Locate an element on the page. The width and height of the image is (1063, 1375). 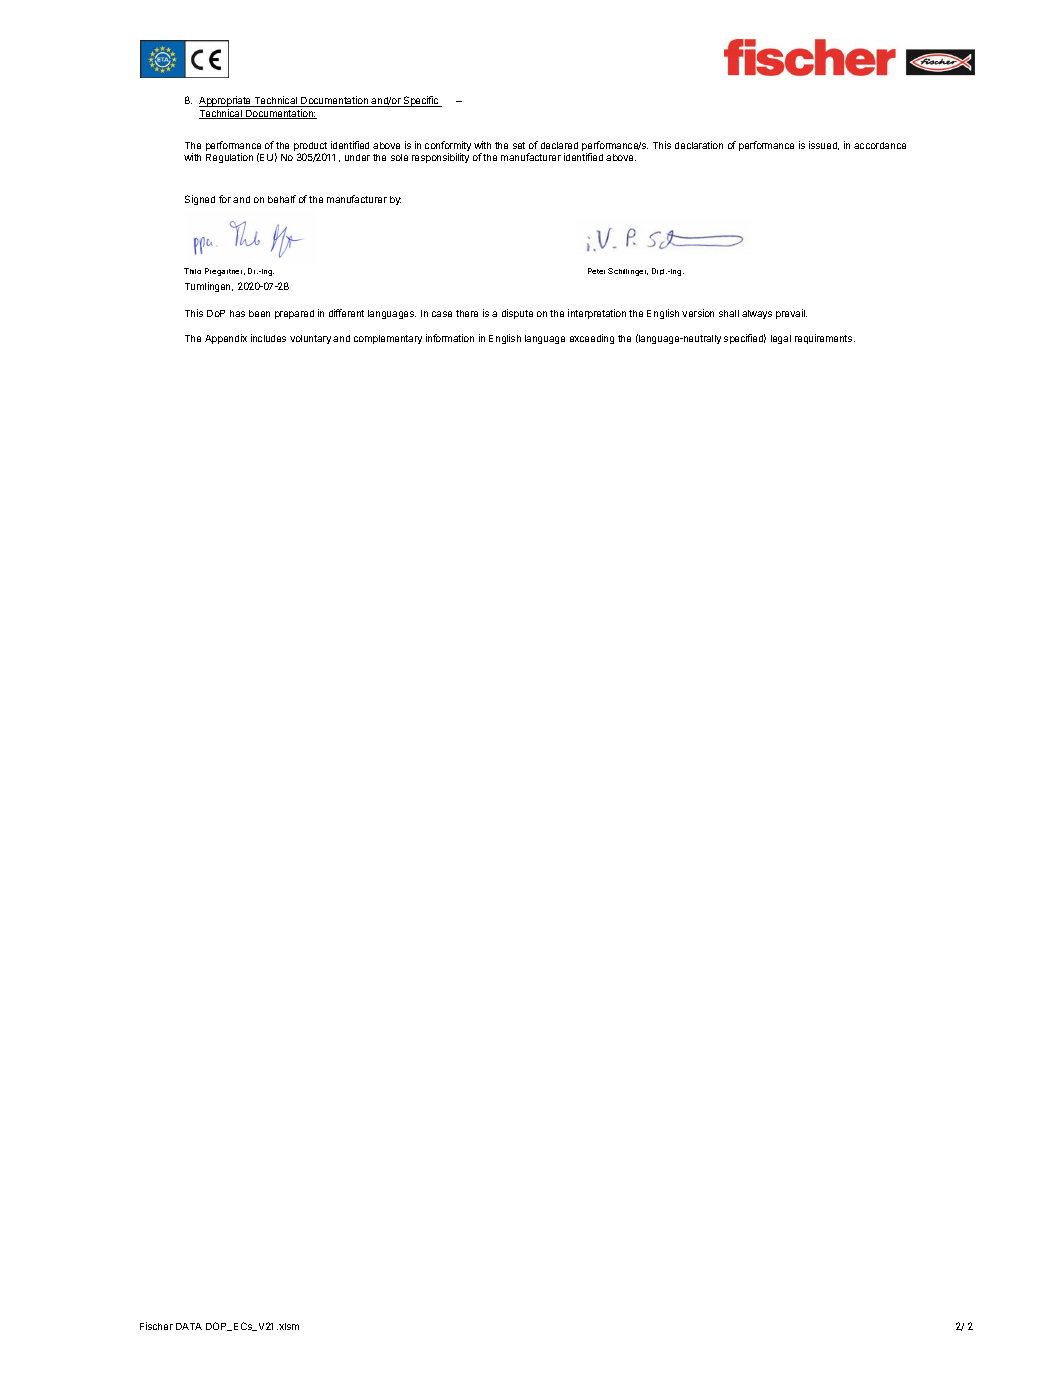
legal is located at coordinates (781, 339).
